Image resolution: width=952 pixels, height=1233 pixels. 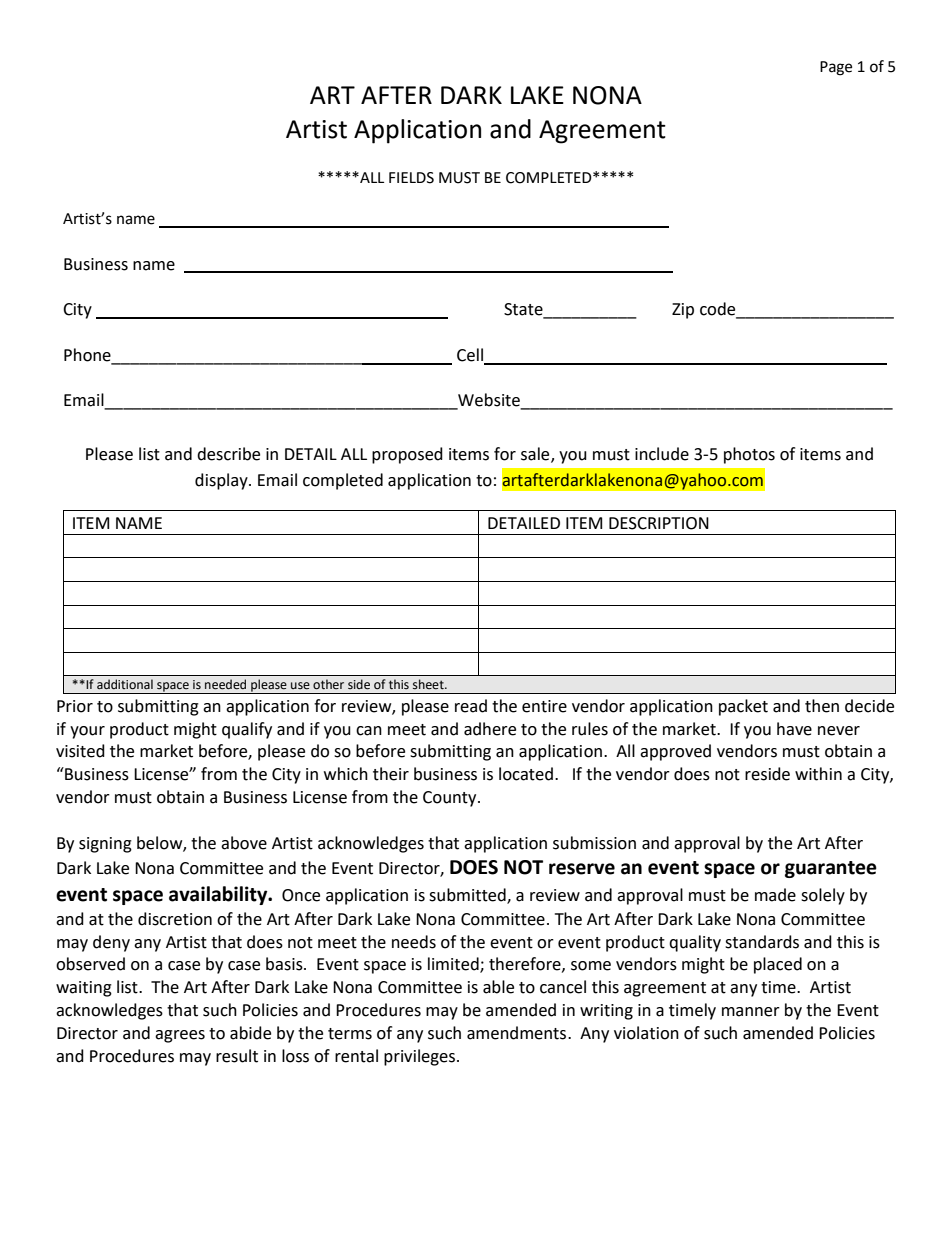 I want to click on FIELDS, so click(x=411, y=178).
